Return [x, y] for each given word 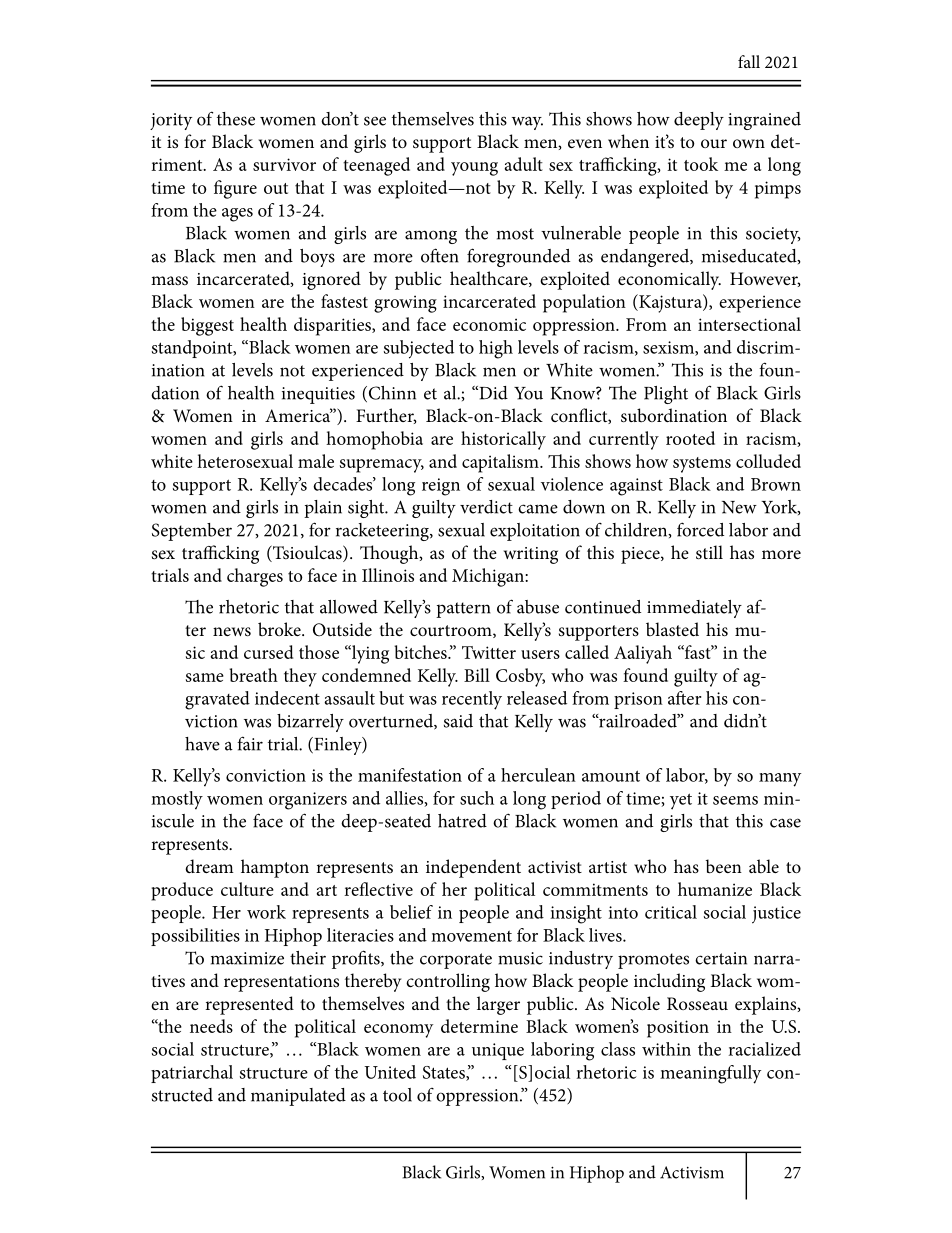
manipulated [298, 1097]
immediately [694, 609]
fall [749, 61]
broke [280, 629]
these [236, 119]
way [527, 123]
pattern [463, 610]
